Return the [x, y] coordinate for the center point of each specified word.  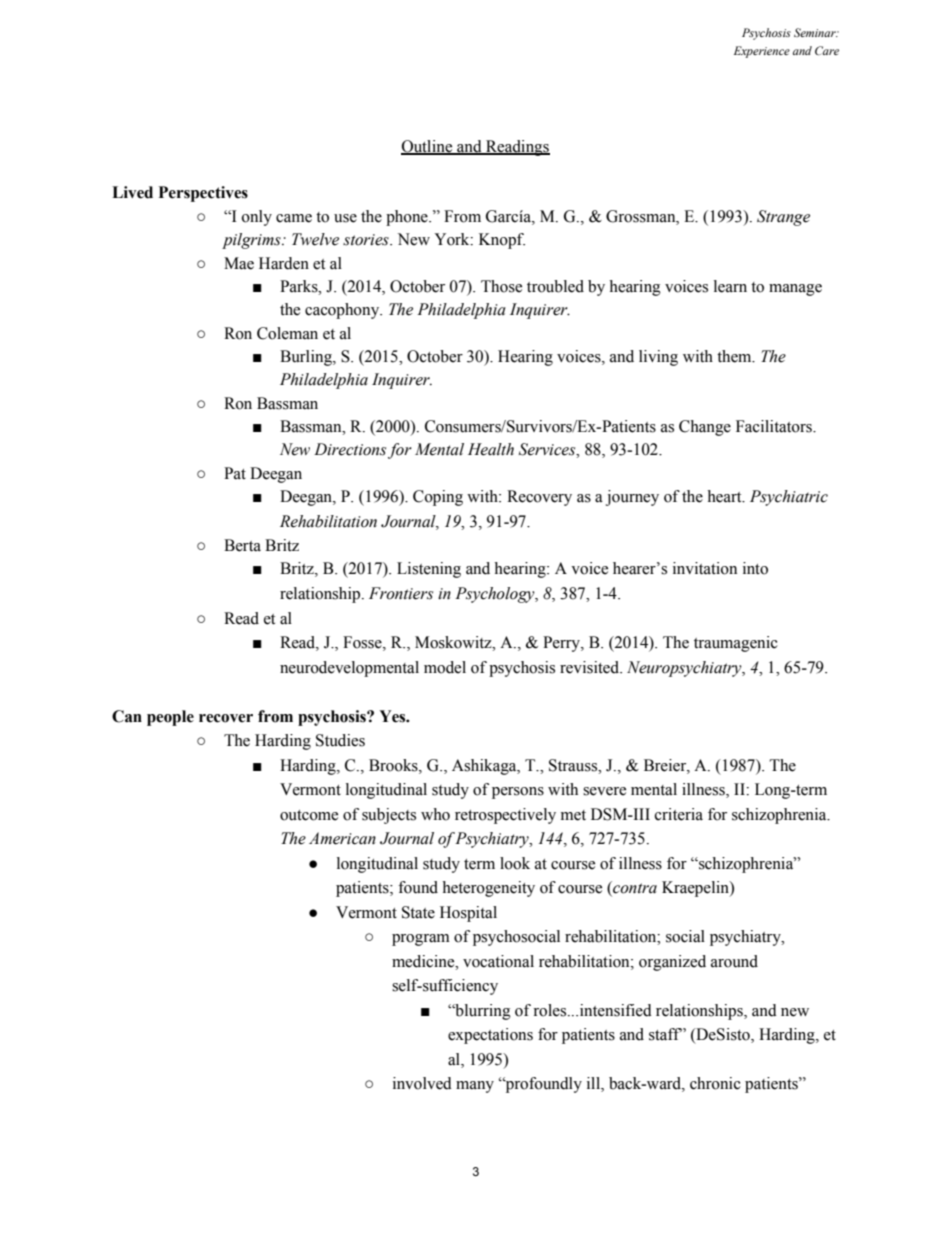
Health [491, 449]
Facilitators [775, 426]
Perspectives [203, 194]
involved [422, 1083]
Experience [762, 52]
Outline [428, 147]
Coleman [287, 333]
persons [518, 793]
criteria [679, 814]
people [170, 718]
